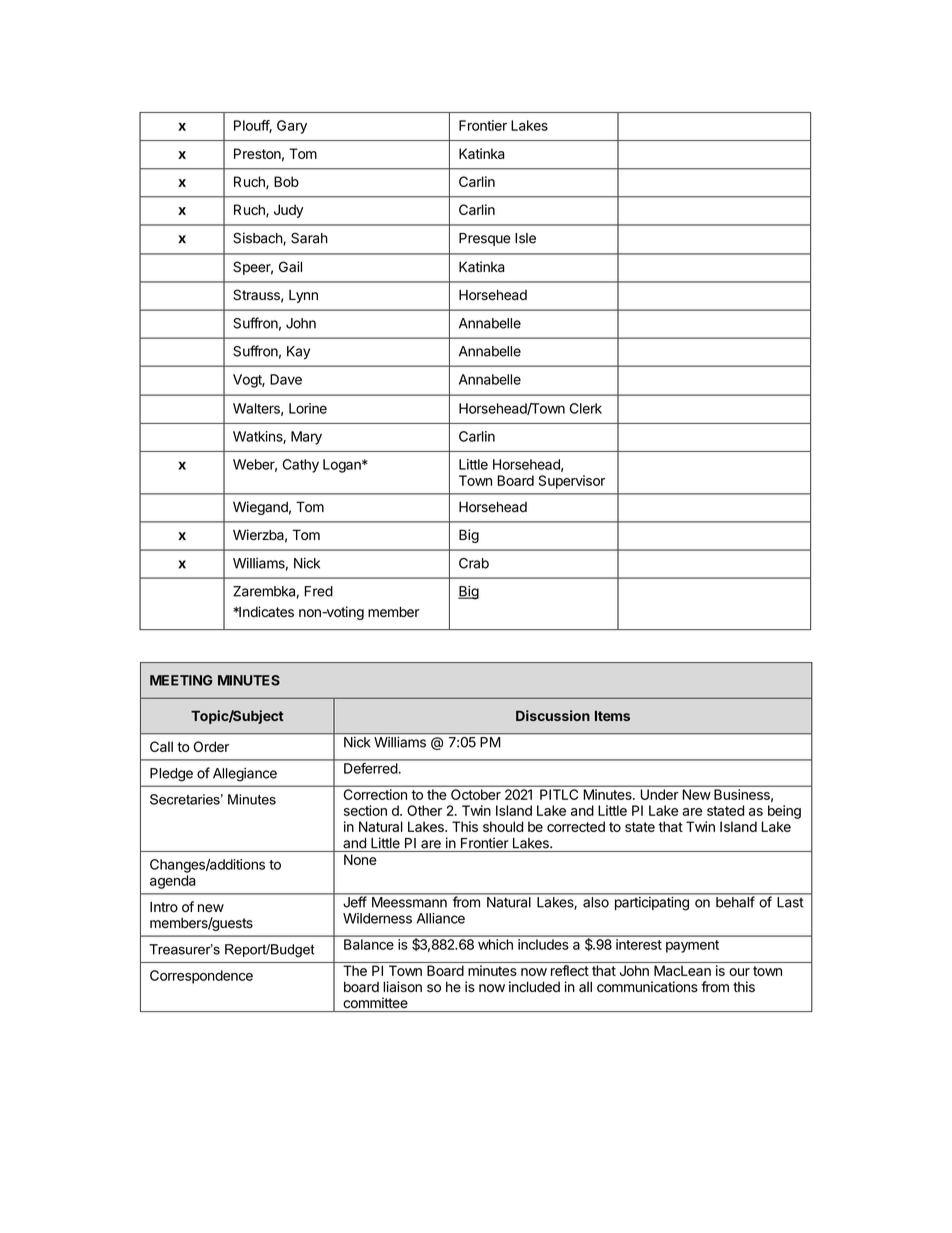  Describe the element at coordinates (245, 775) in the image. I see `Allegiance` at that location.
